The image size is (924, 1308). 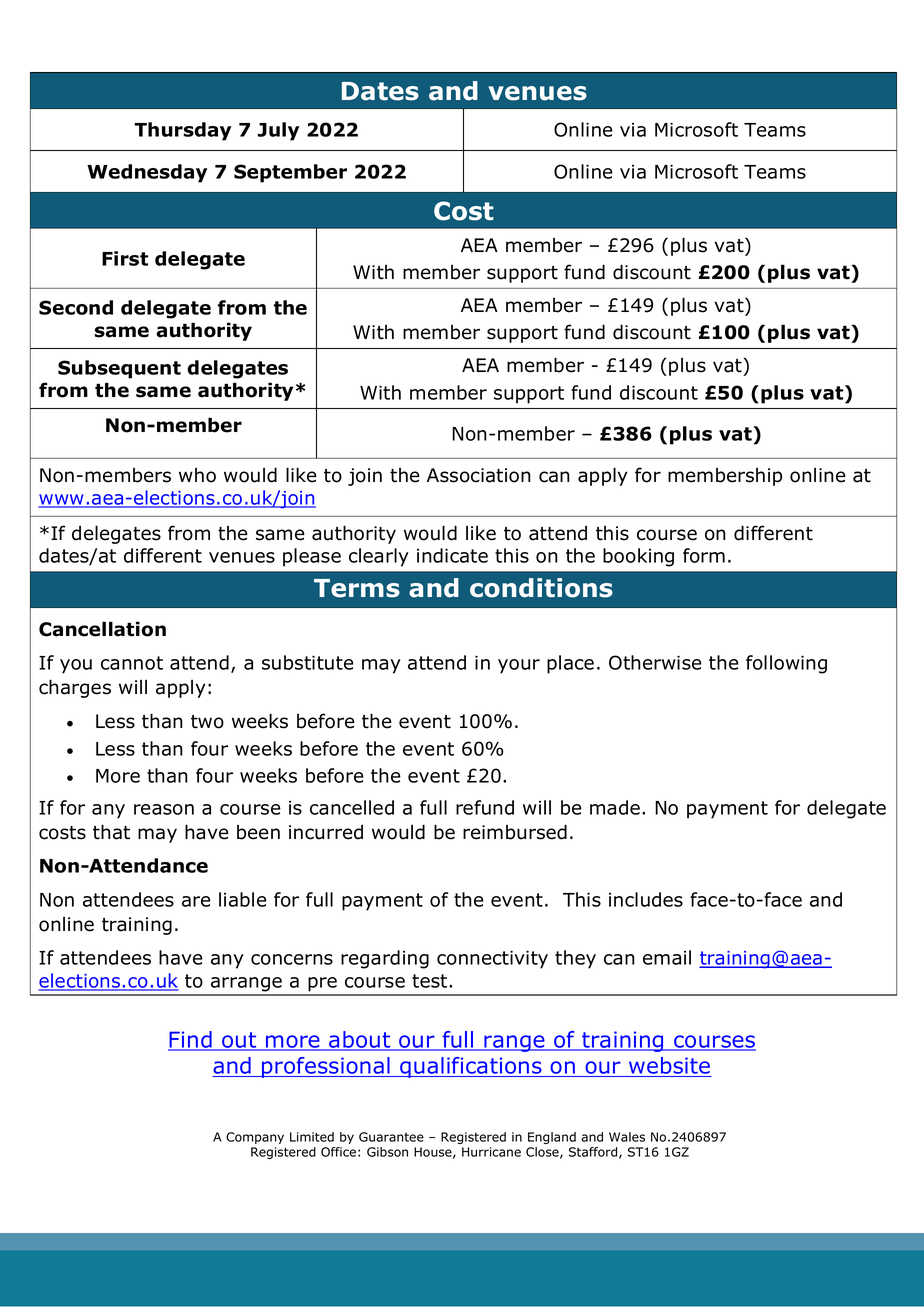 What do you see at coordinates (391, 1137) in the screenshot?
I see `Guarantee` at bounding box center [391, 1137].
